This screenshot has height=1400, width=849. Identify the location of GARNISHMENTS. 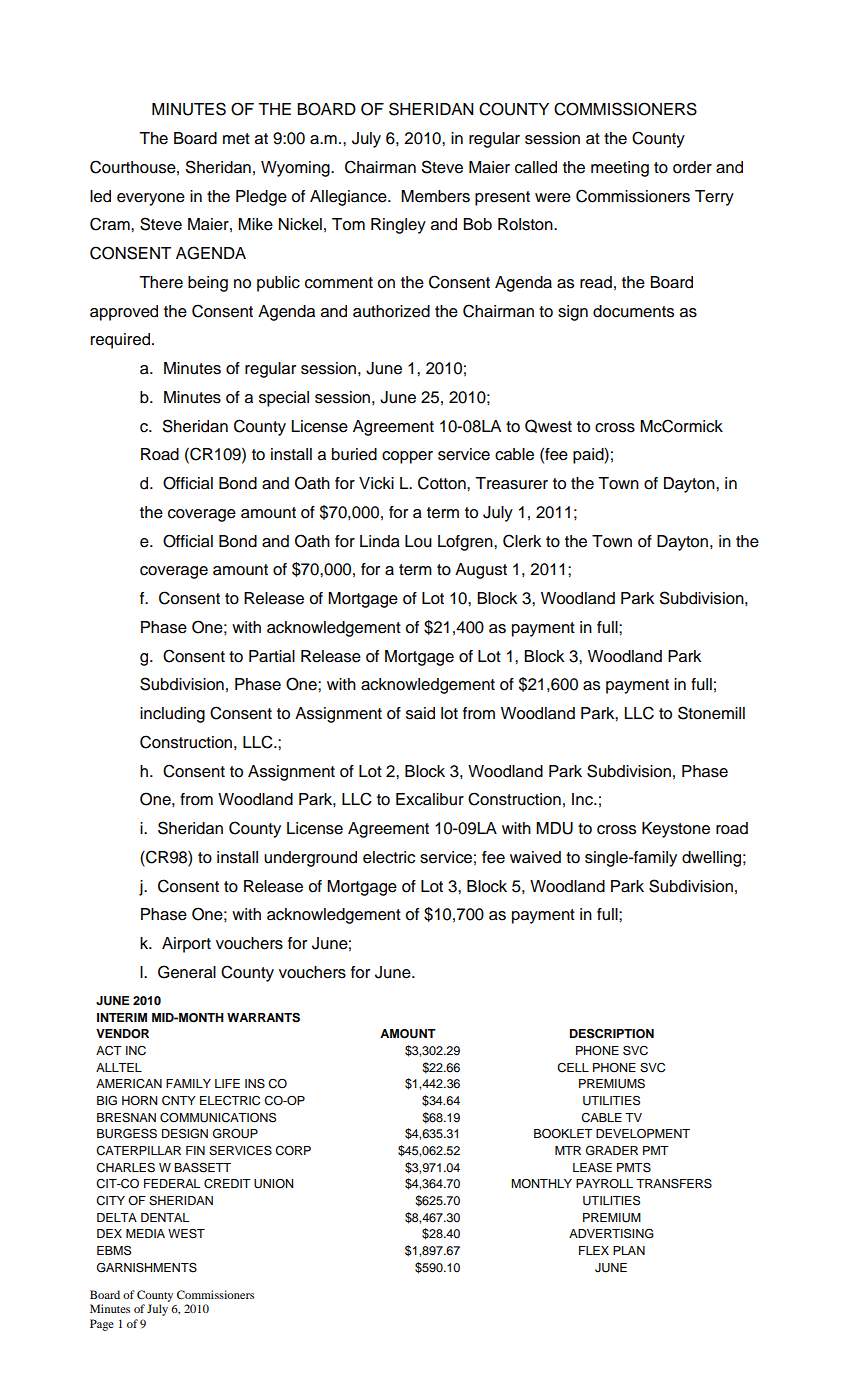
(147, 1267).
